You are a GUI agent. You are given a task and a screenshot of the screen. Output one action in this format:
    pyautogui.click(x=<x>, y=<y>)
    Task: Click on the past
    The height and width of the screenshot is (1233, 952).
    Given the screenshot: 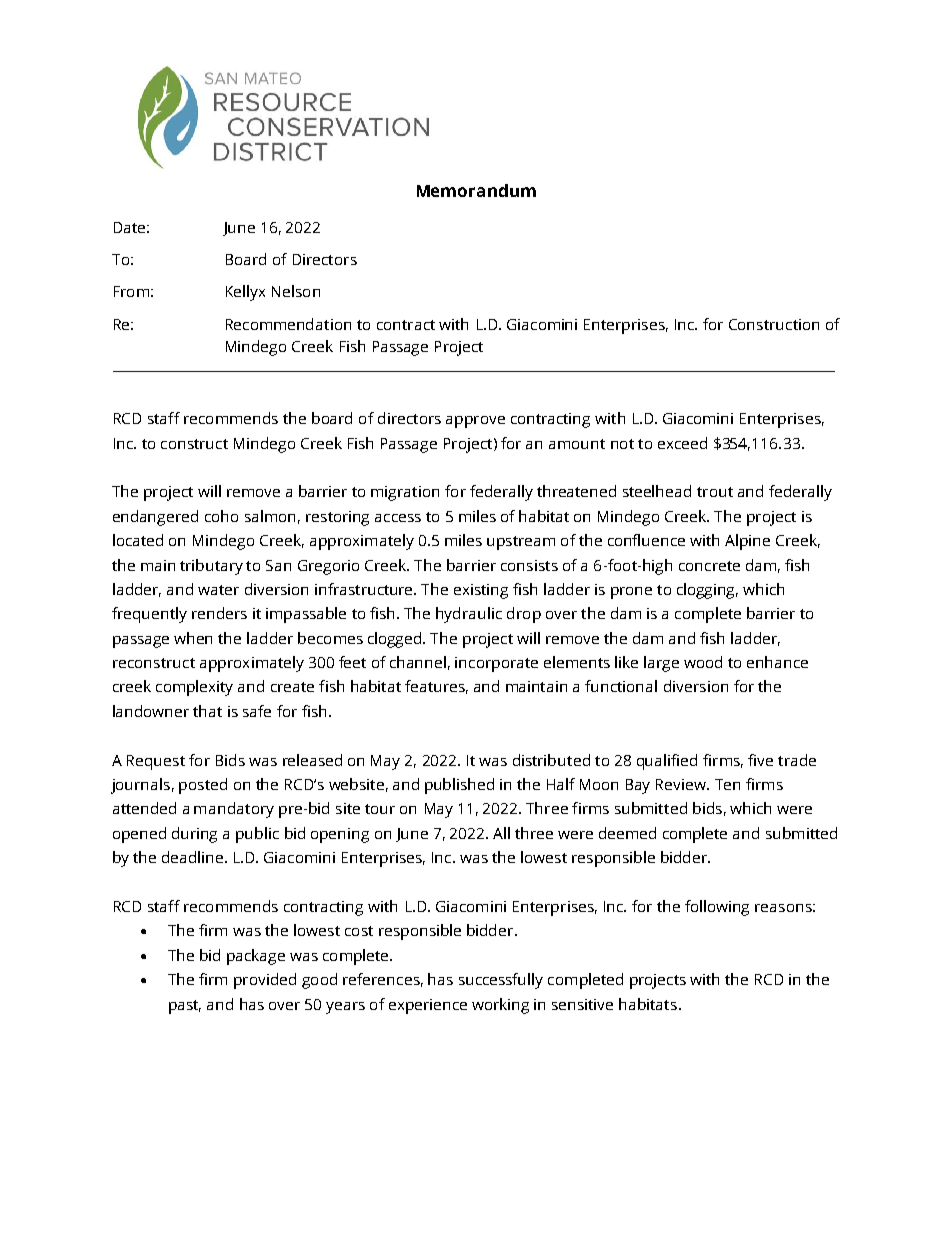 What is the action you would take?
    pyautogui.click(x=185, y=1007)
